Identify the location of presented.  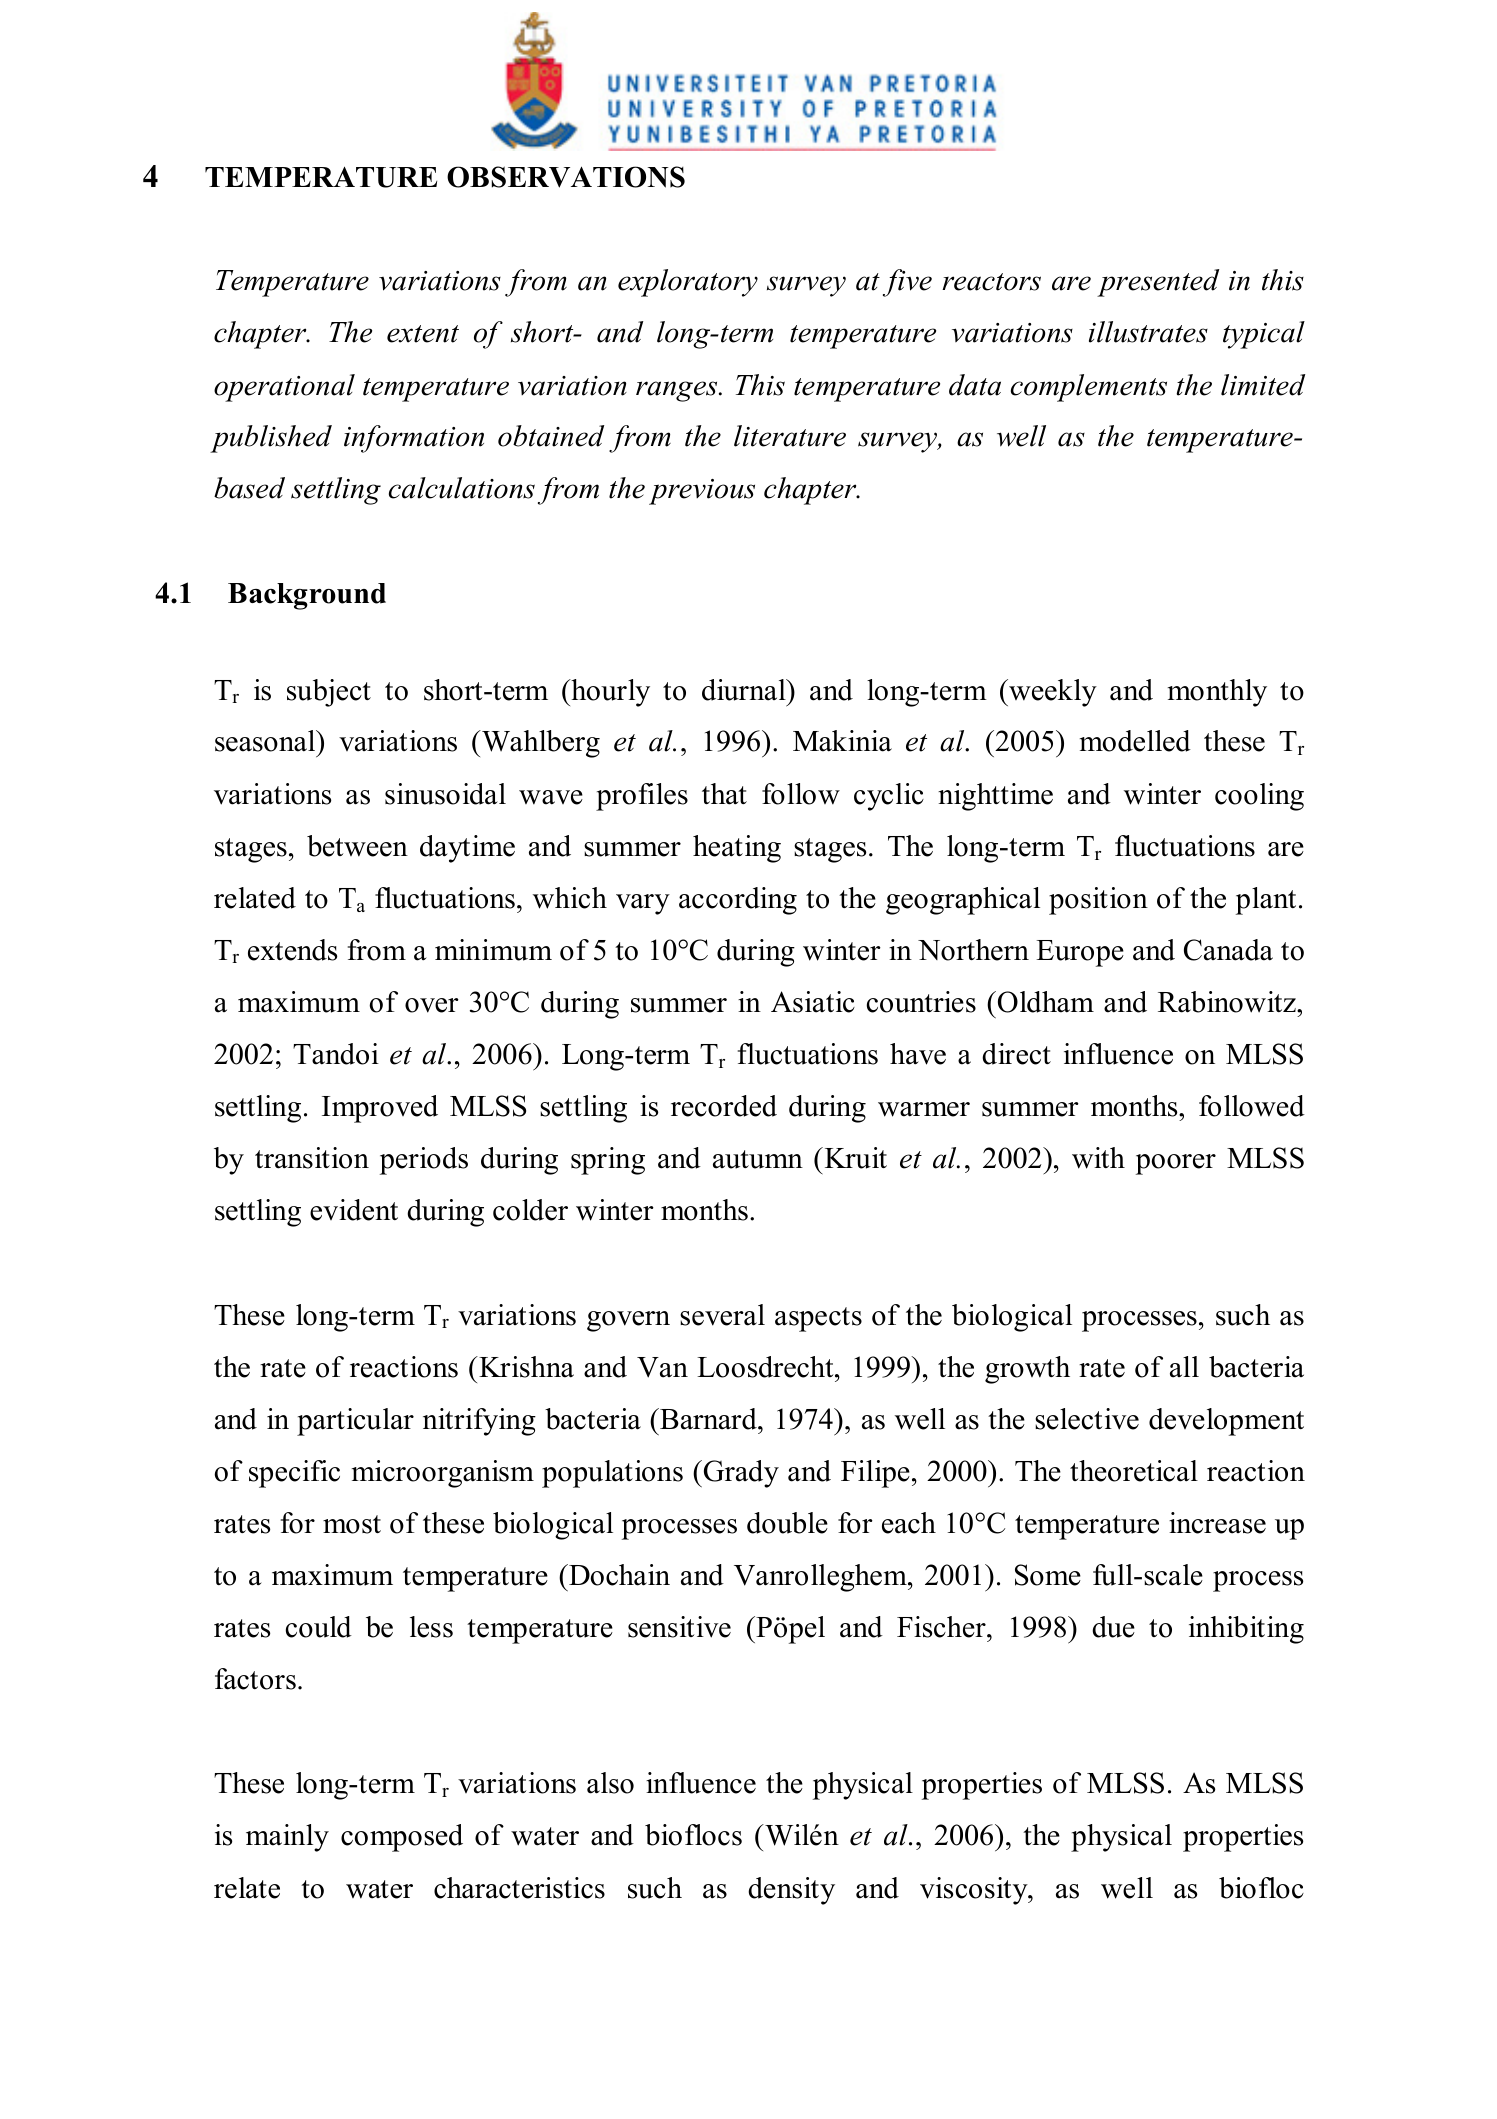
(1158, 283).
